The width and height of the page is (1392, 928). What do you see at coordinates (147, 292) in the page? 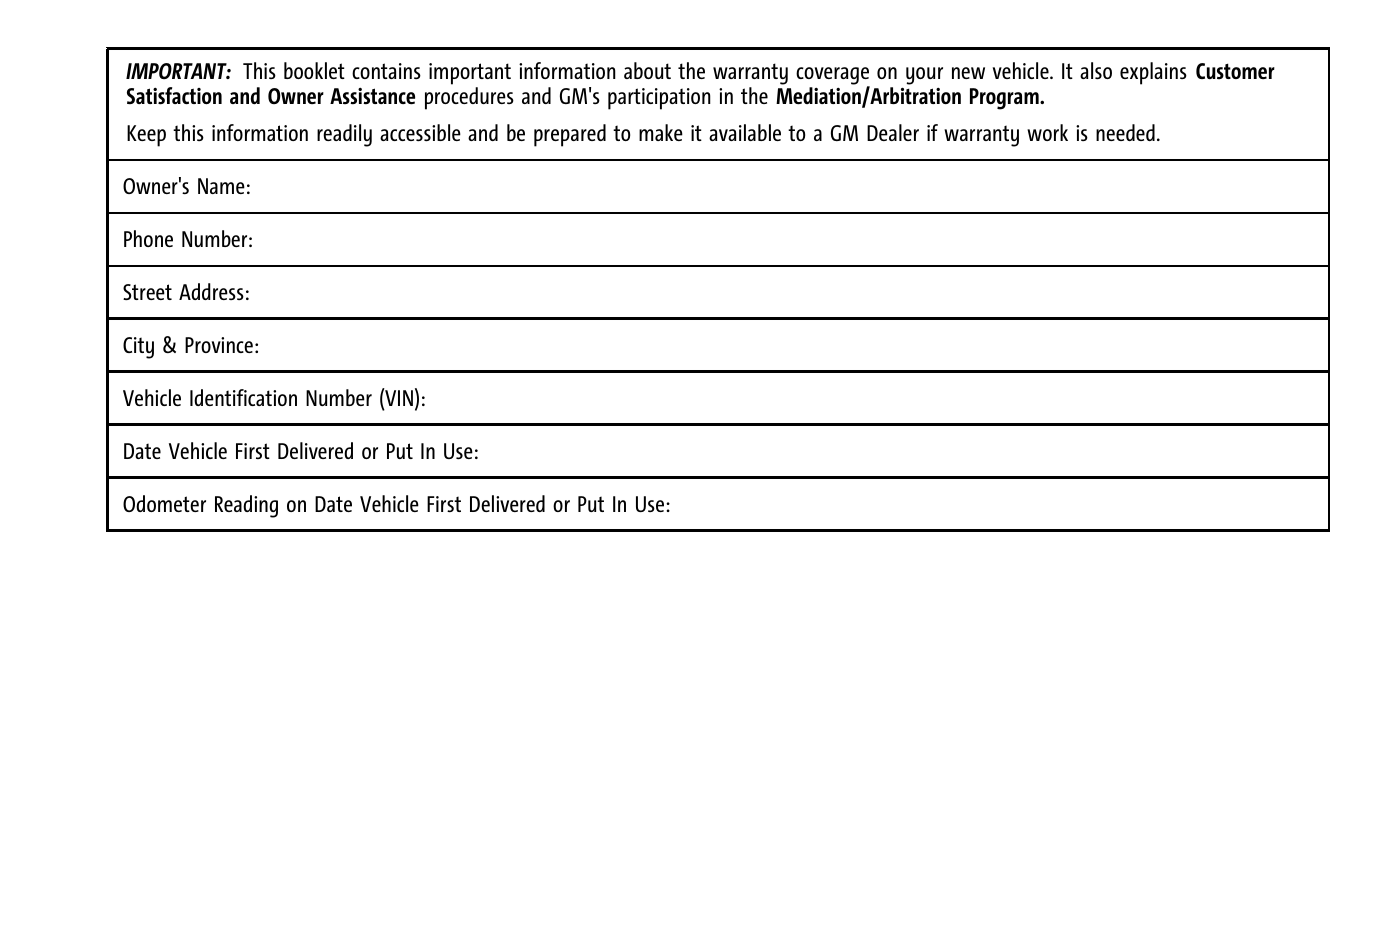
I see `Street` at bounding box center [147, 292].
